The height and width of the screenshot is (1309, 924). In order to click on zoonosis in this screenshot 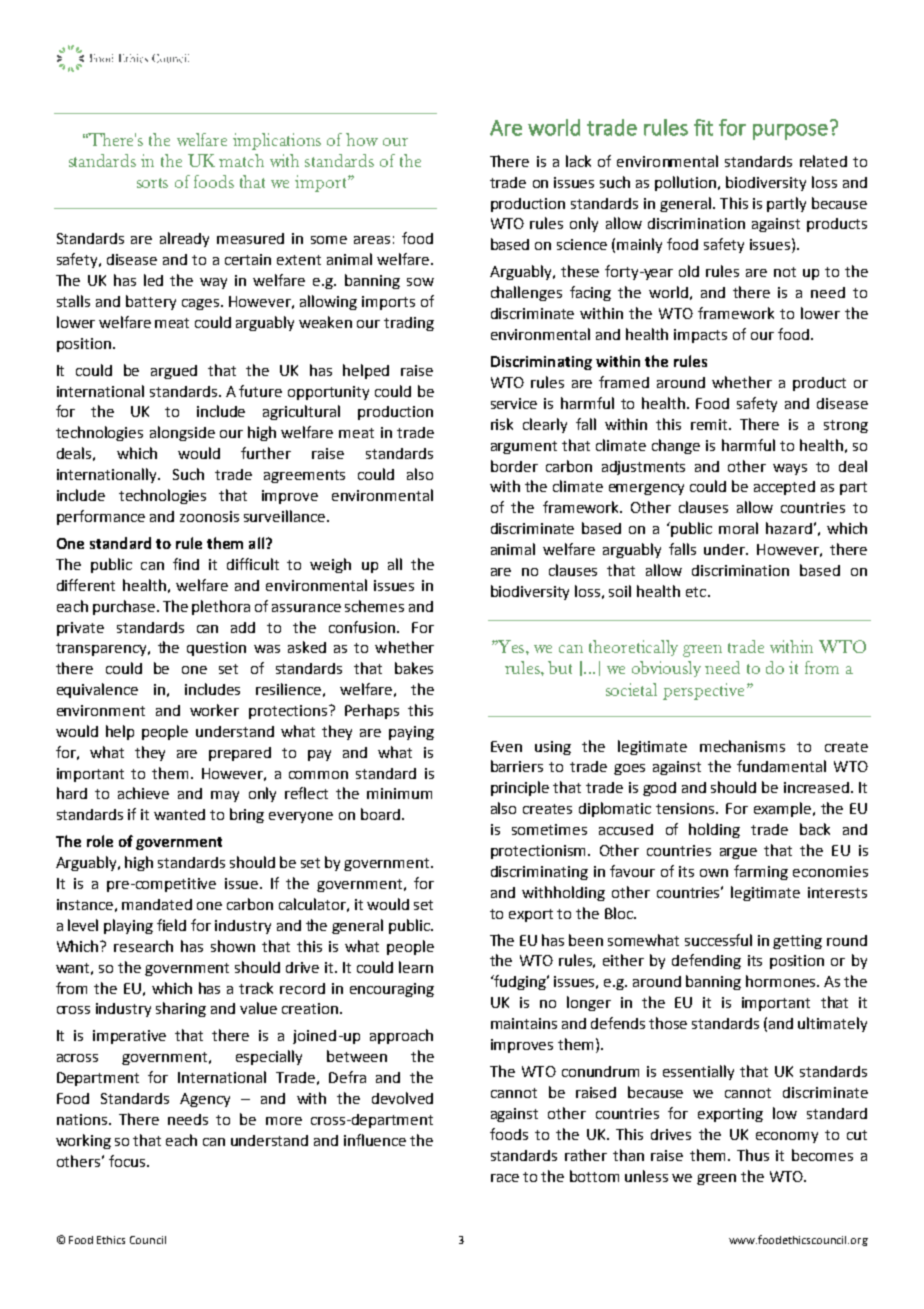, I will do `click(209, 516)`.
